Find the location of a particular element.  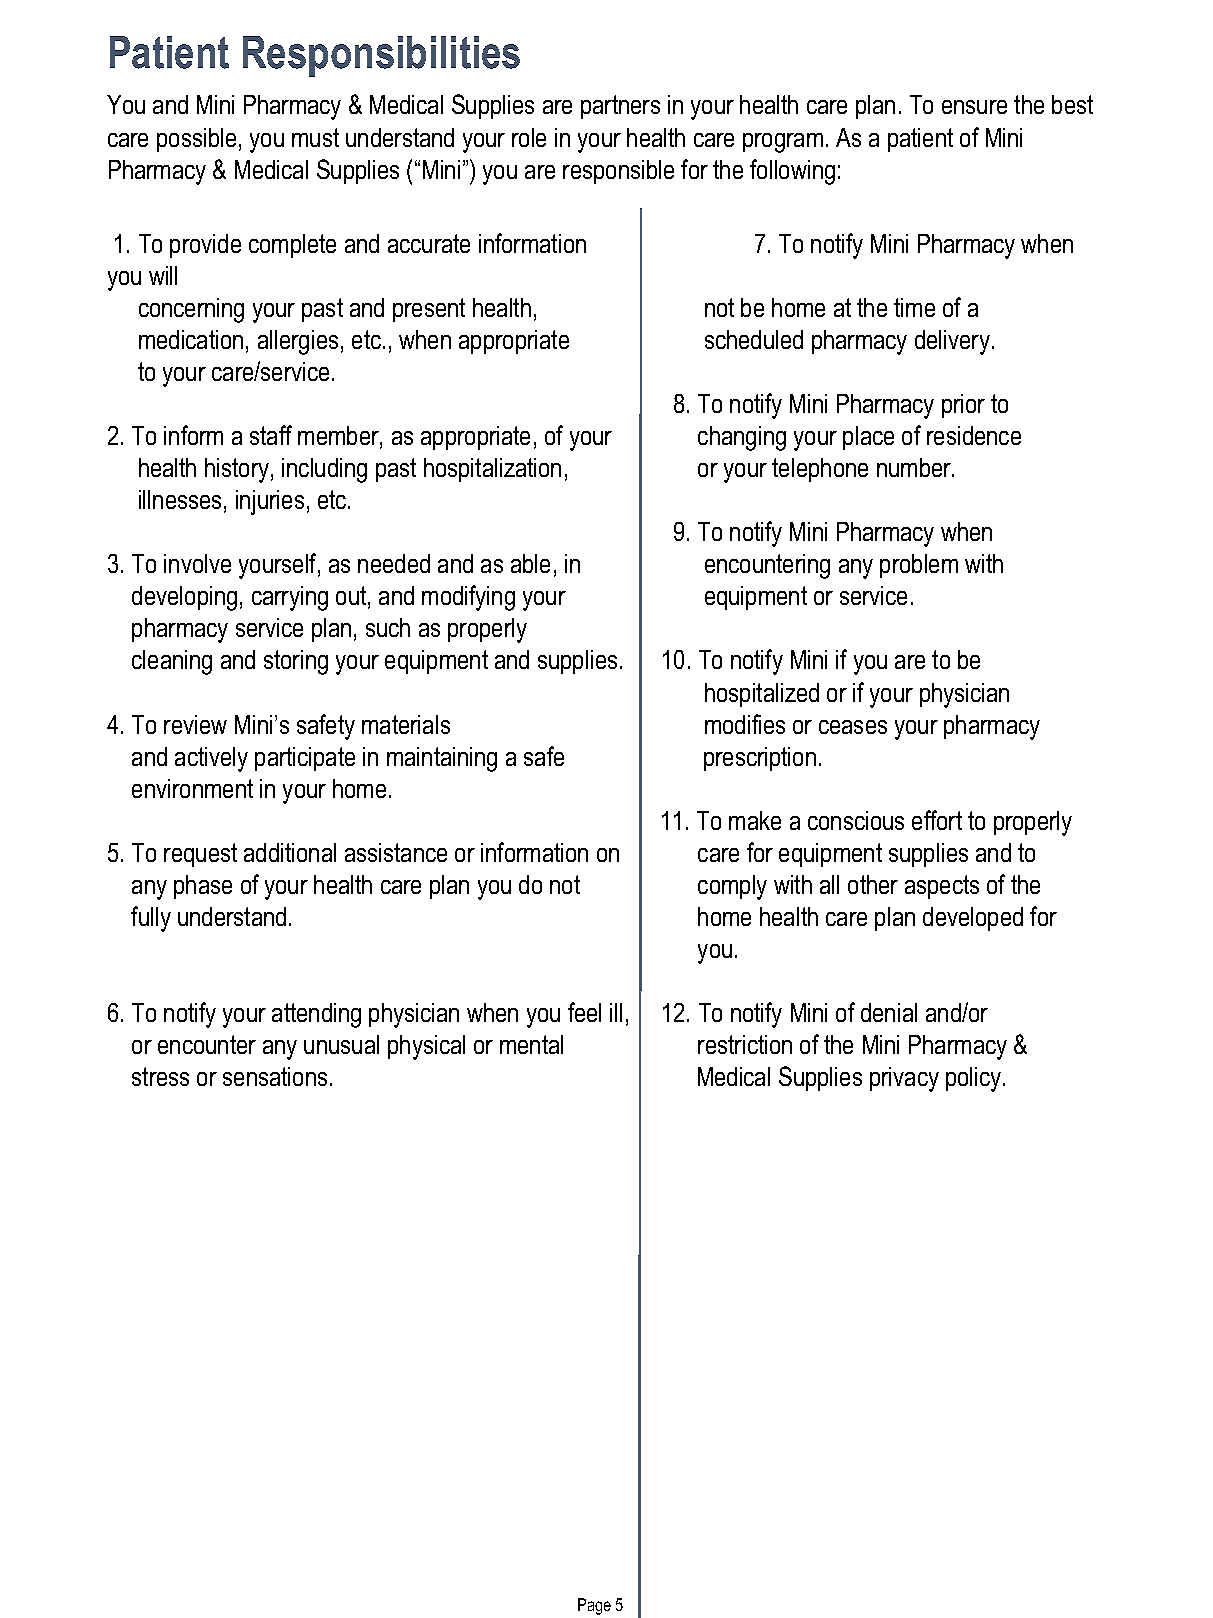

ensure is located at coordinates (974, 107).
